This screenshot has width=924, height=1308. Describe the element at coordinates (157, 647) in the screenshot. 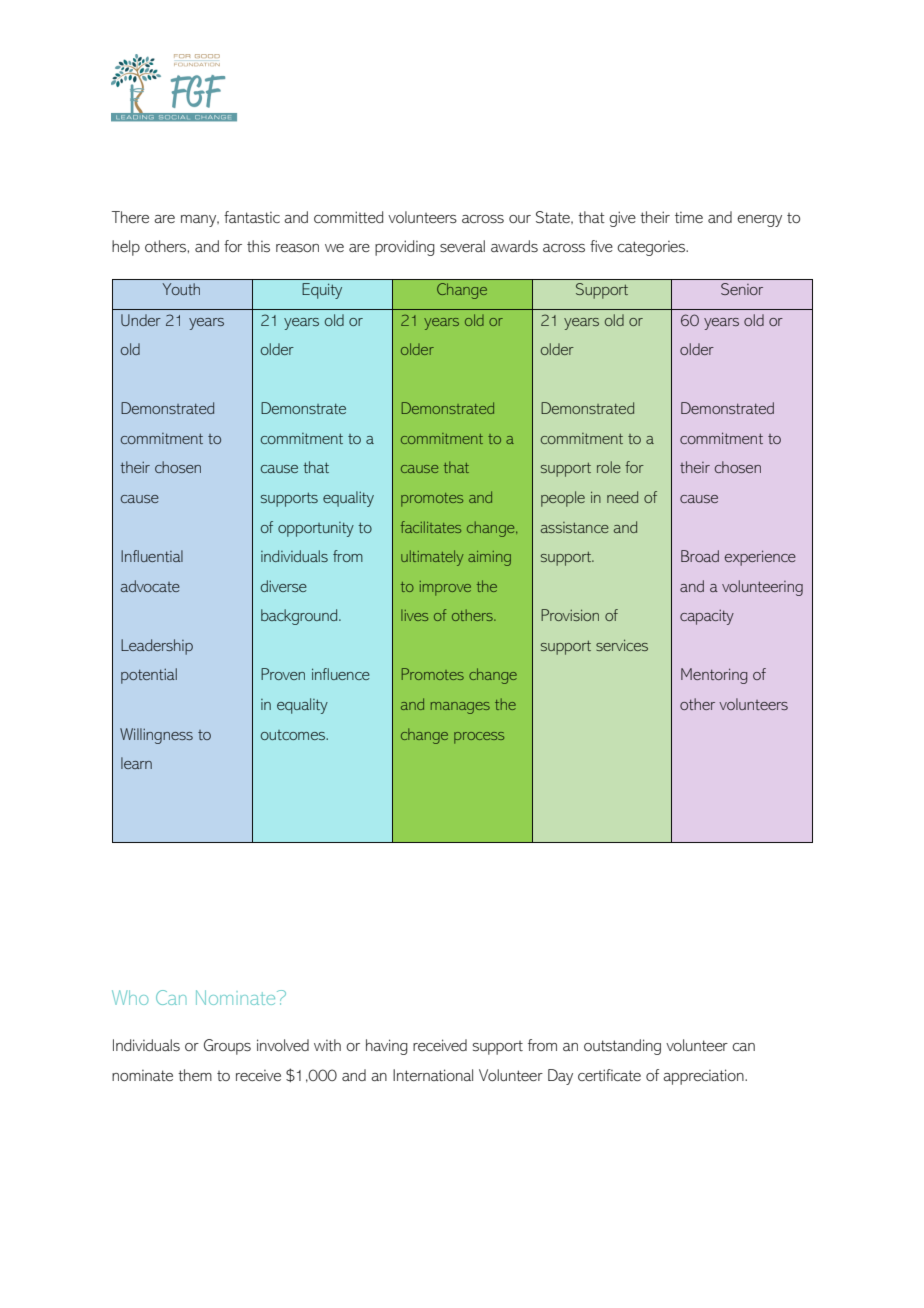

I see `Leadership` at that location.
